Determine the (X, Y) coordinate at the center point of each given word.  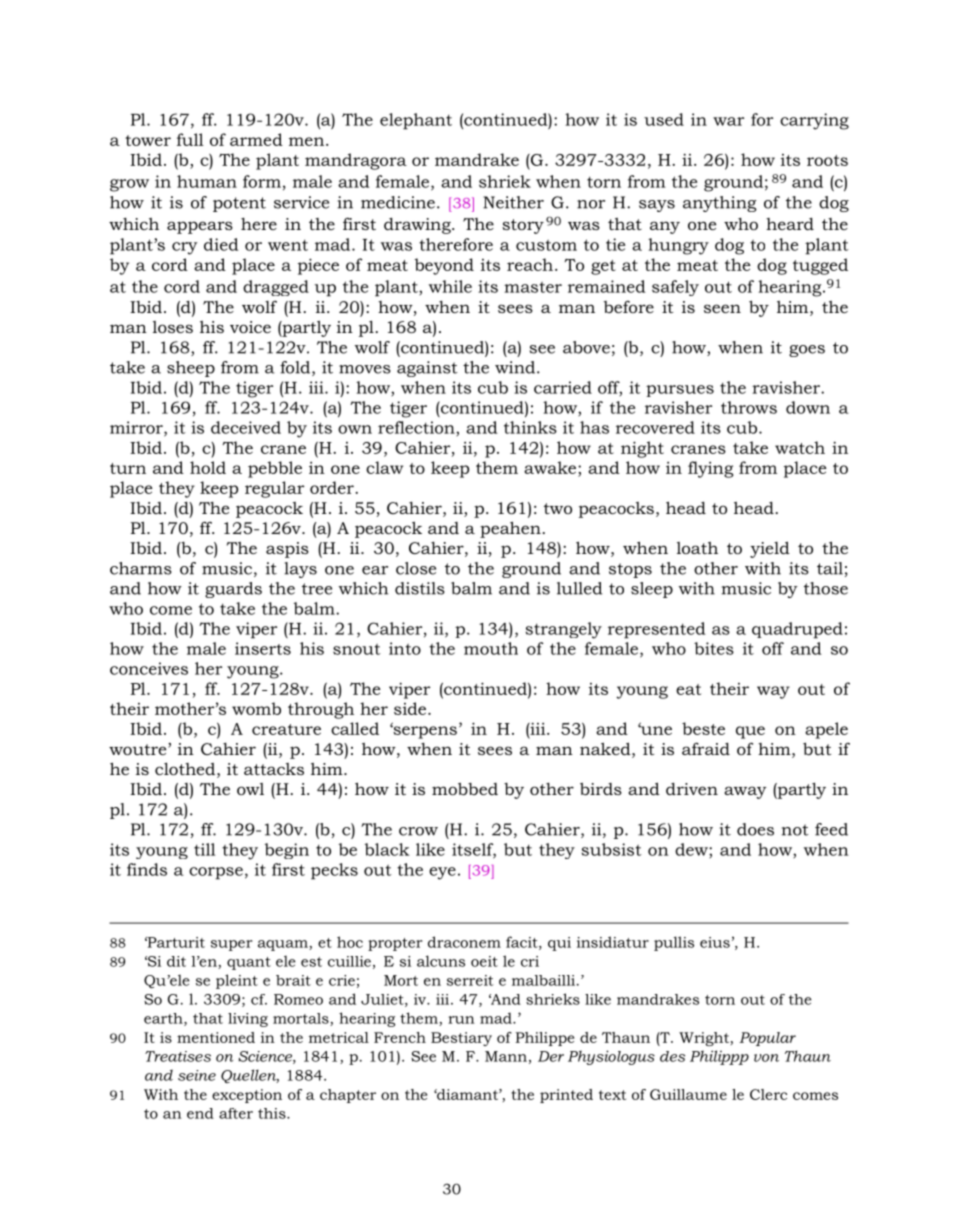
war (728, 121)
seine (197, 1075)
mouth (491, 648)
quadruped (797, 630)
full (190, 139)
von (766, 1058)
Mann (506, 1056)
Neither (513, 202)
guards (233, 590)
